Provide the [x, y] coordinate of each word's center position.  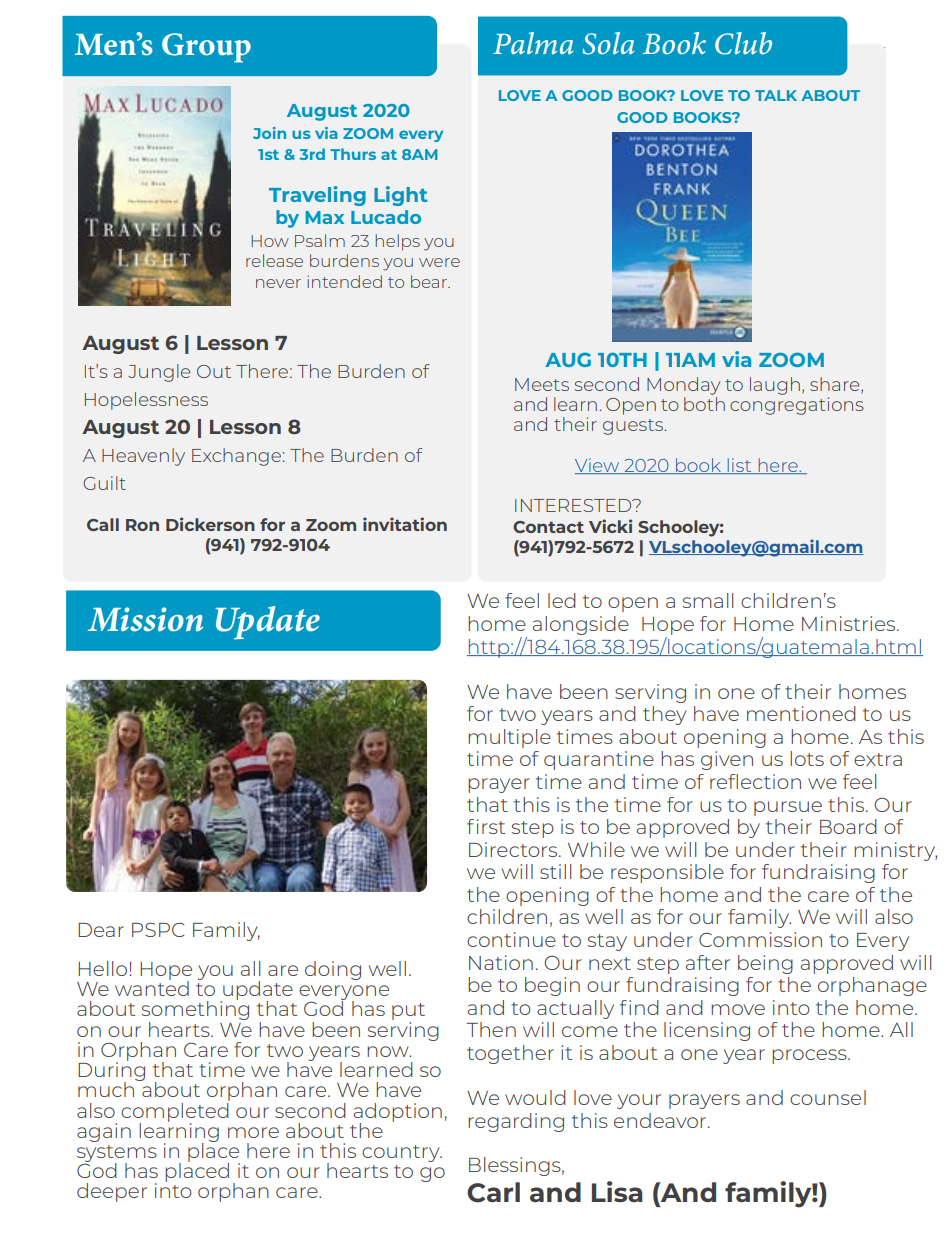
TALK [776, 95]
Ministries [850, 623]
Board [848, 826]
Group [206, 48]
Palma [533, 43]
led [562, 600]
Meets [542, 384]
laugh [775, 386]
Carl [493, 1192]
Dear [101, 930]
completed [175, 1112]
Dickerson [210, 524]
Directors [514, 849]
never [278, 283]
